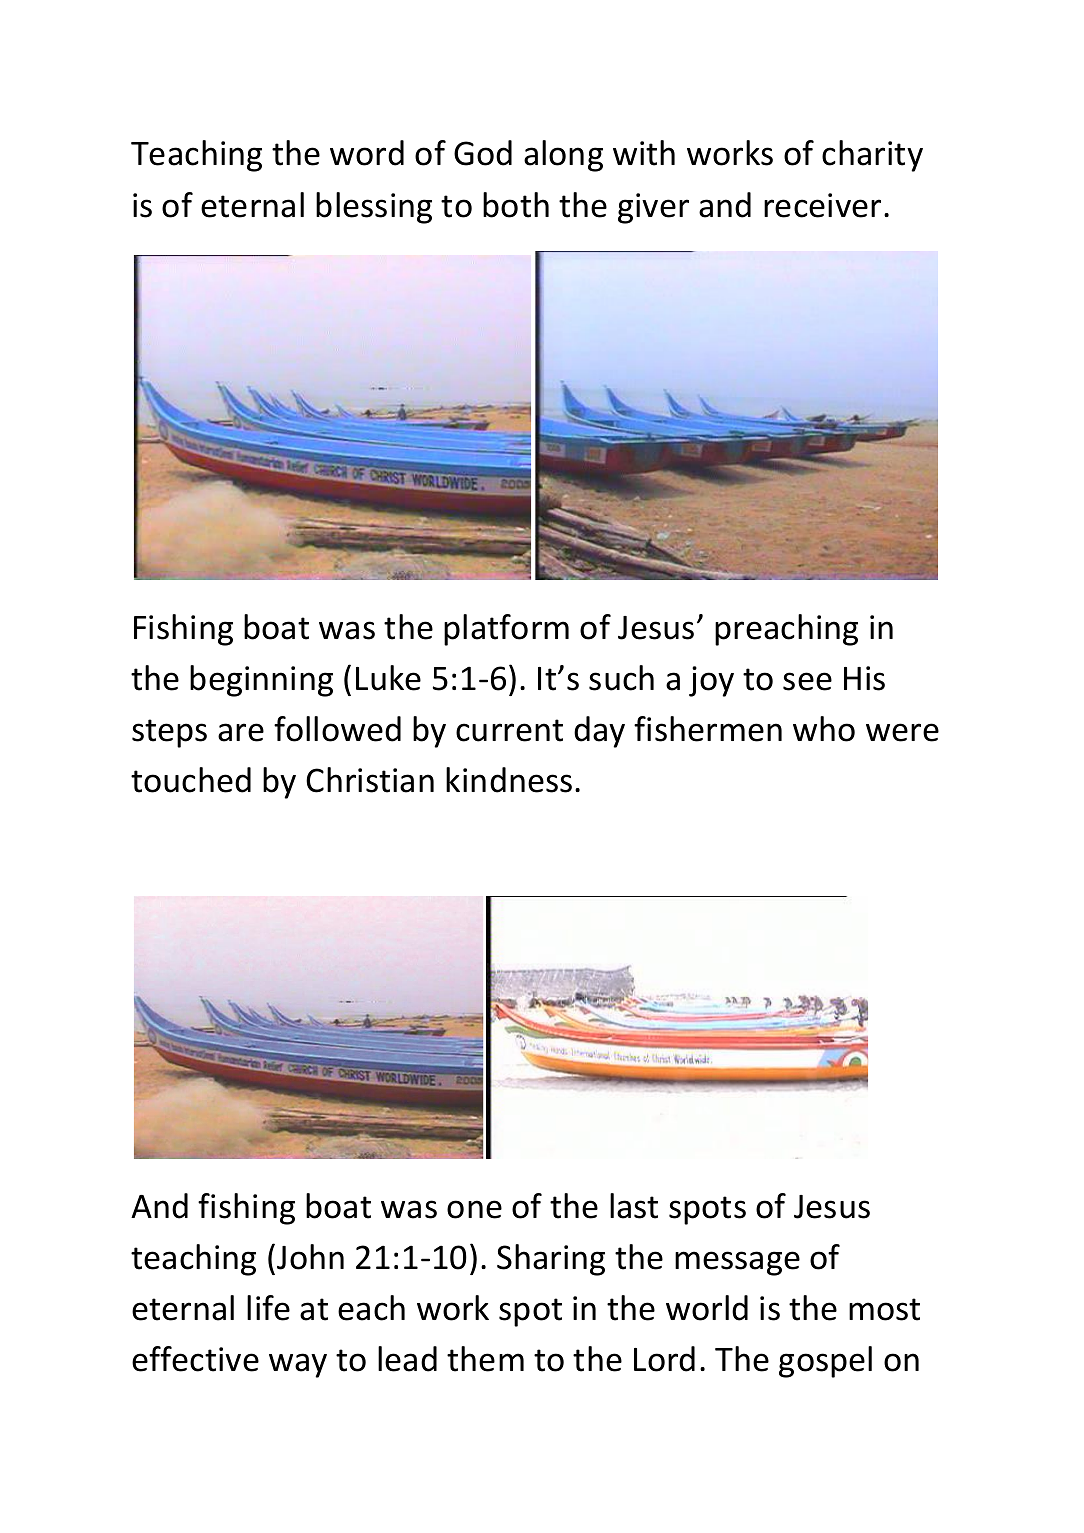 The image size is (1084, 1533). Describe the element at coordinates (825, 1362) in the document. I see `gospel` at that location.
